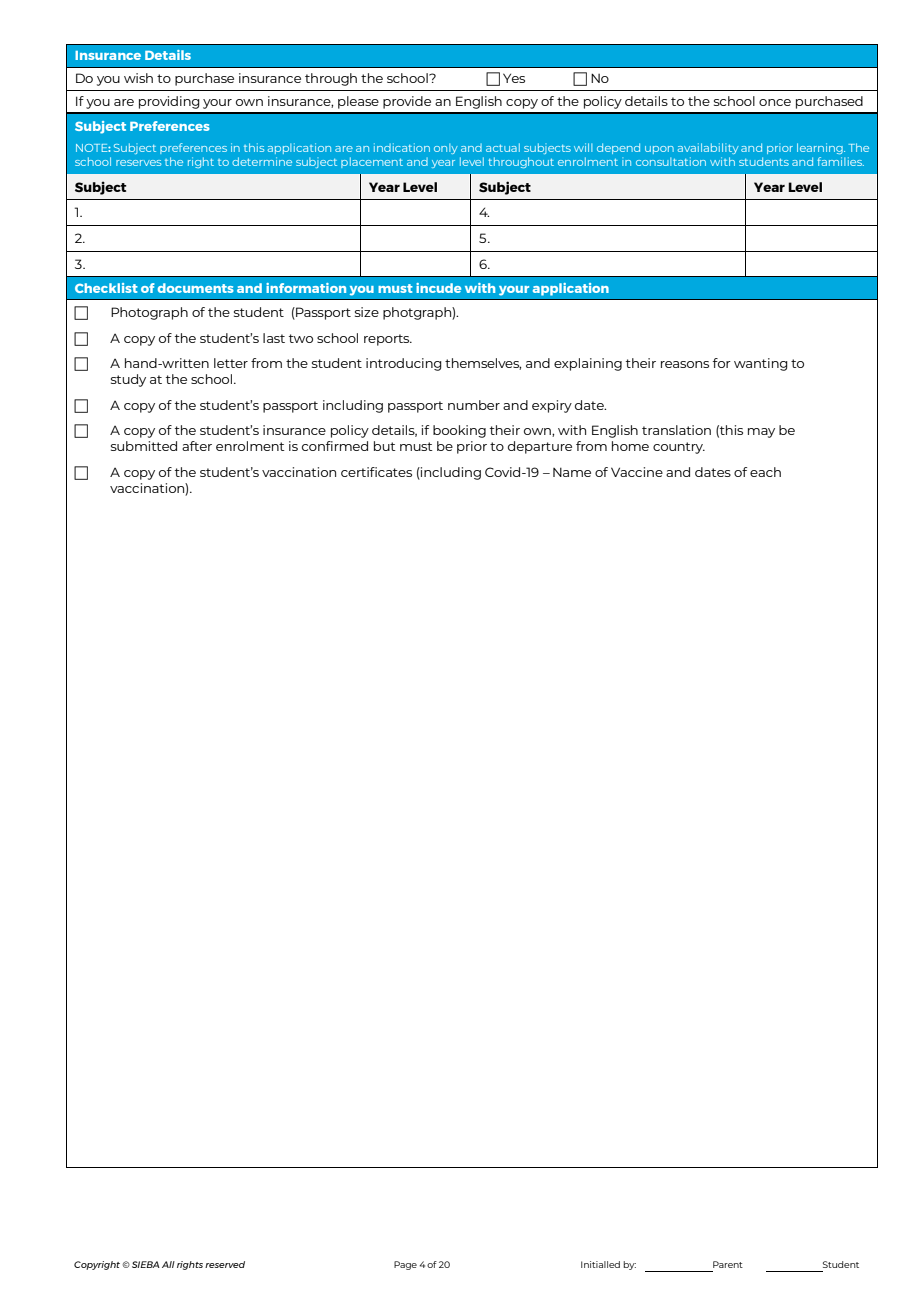 The width and height of the document is (924, 1308). I want to click on once, so click(775, 102).
